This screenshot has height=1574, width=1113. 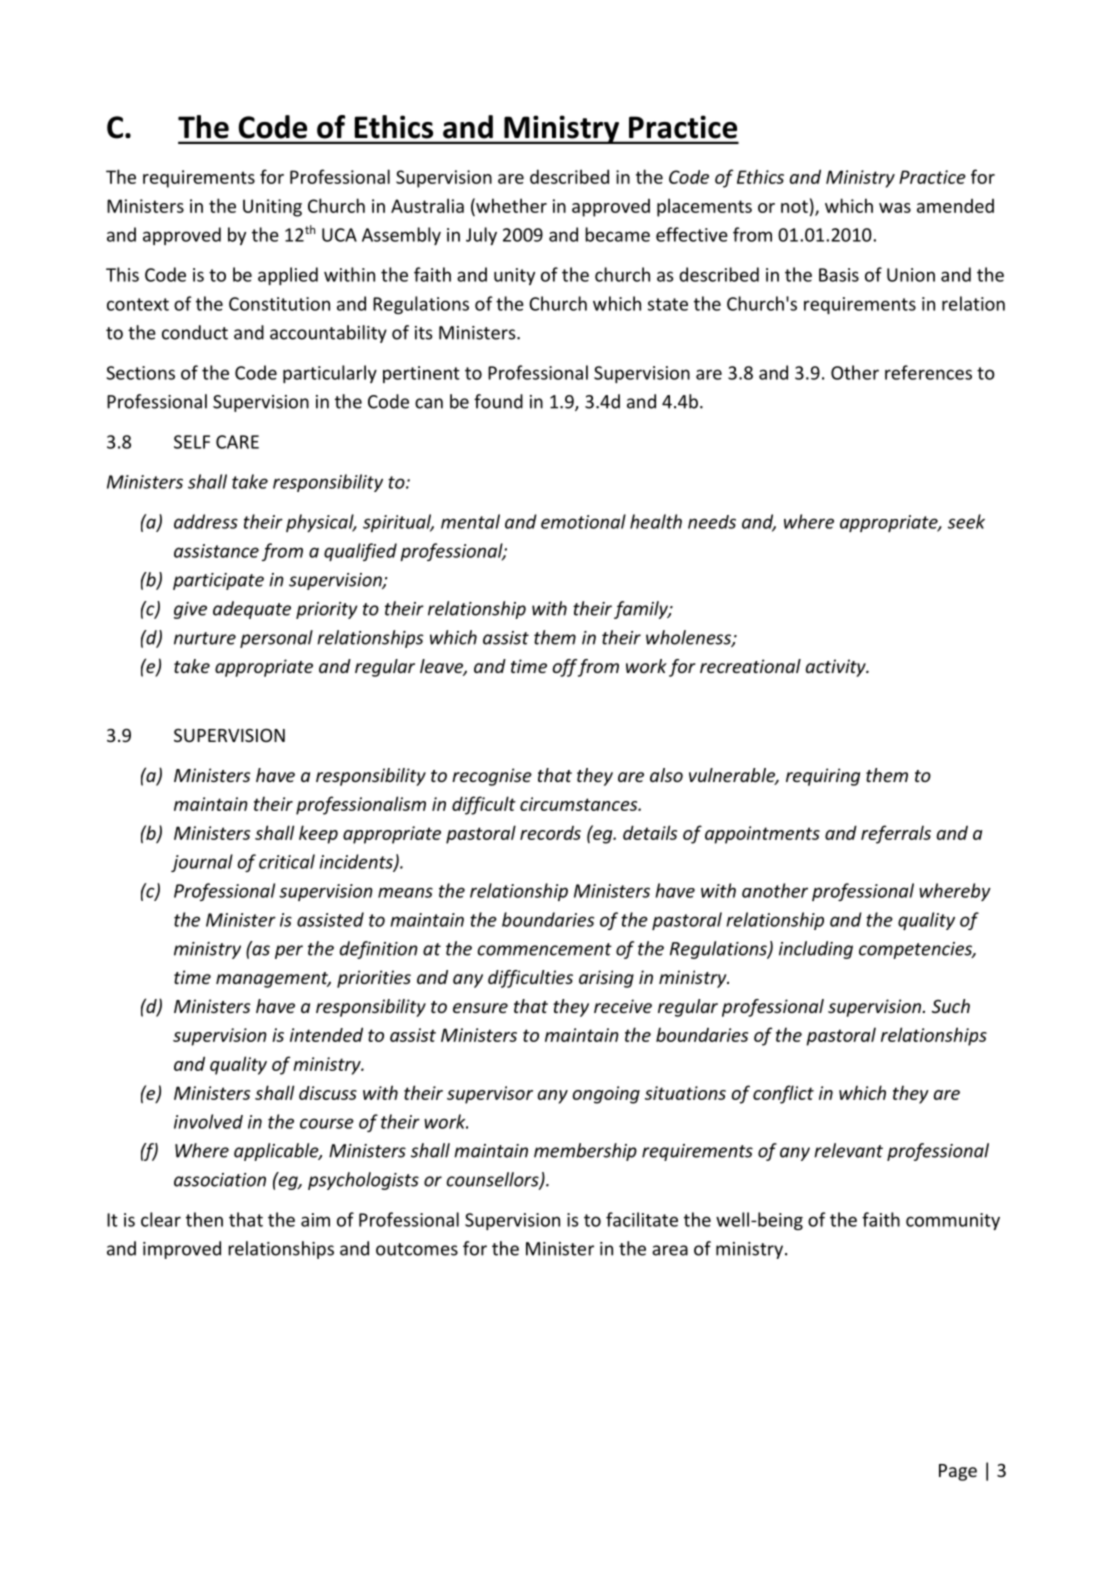 What do you see at coordinates (839, 275) in the screenshot?
I see `Basis` at bounding box center [839, 275].
